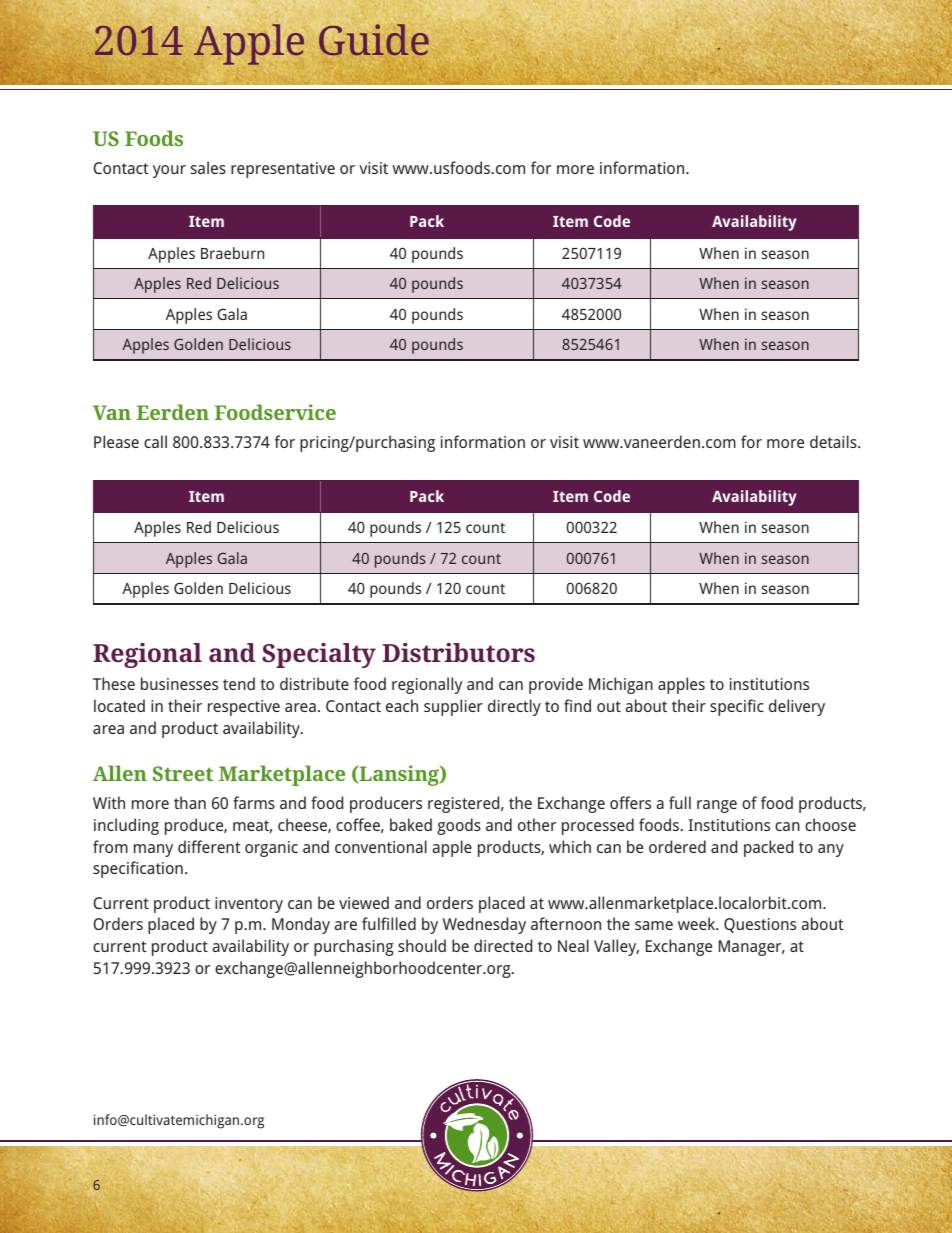 This screenshot has height=1233, width=952. I want to click on Wednesday, so click(484, 925).
